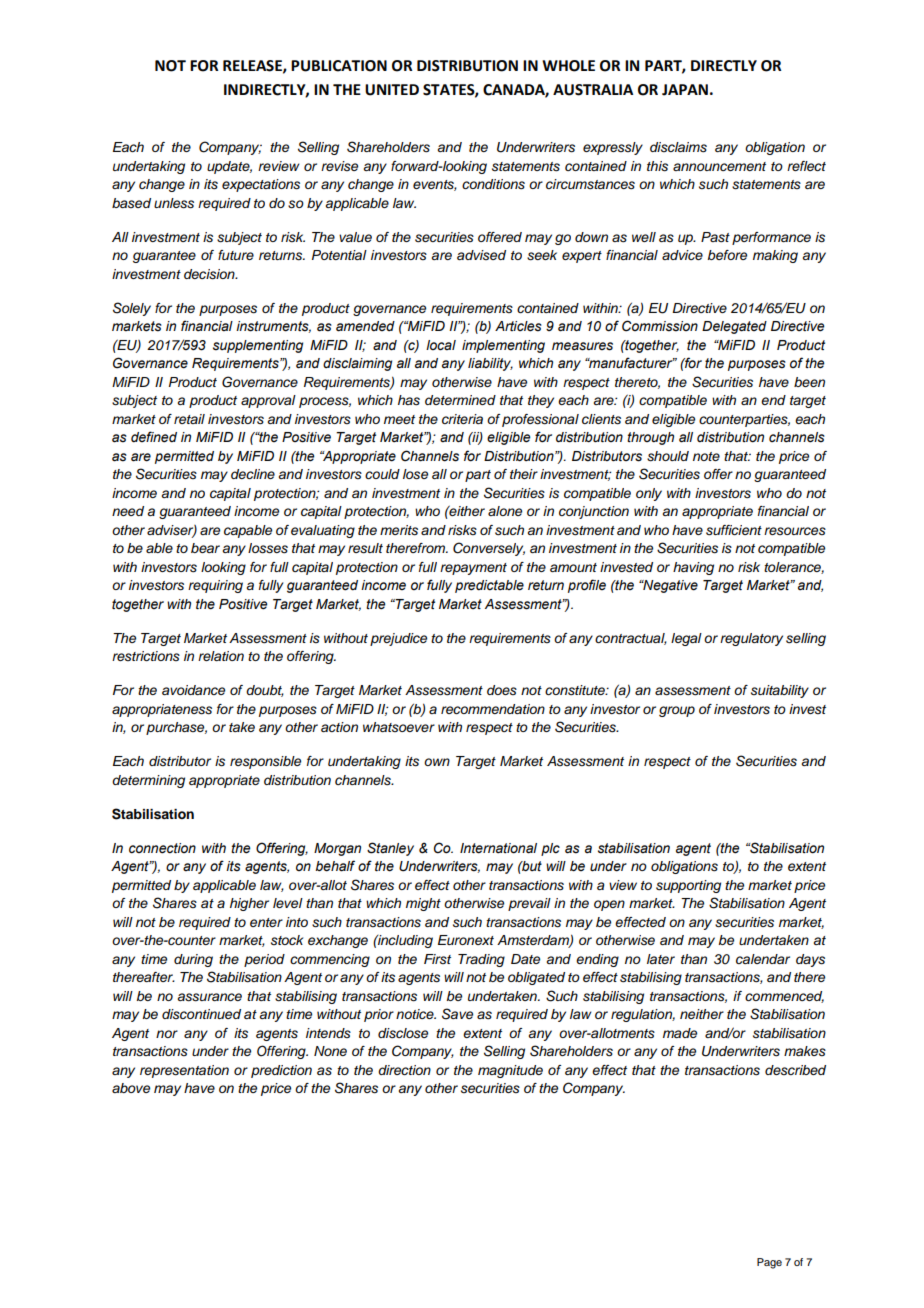 The height and width of the screenshot is (1308, 924). I want to click on relation, so click(221, 656).
